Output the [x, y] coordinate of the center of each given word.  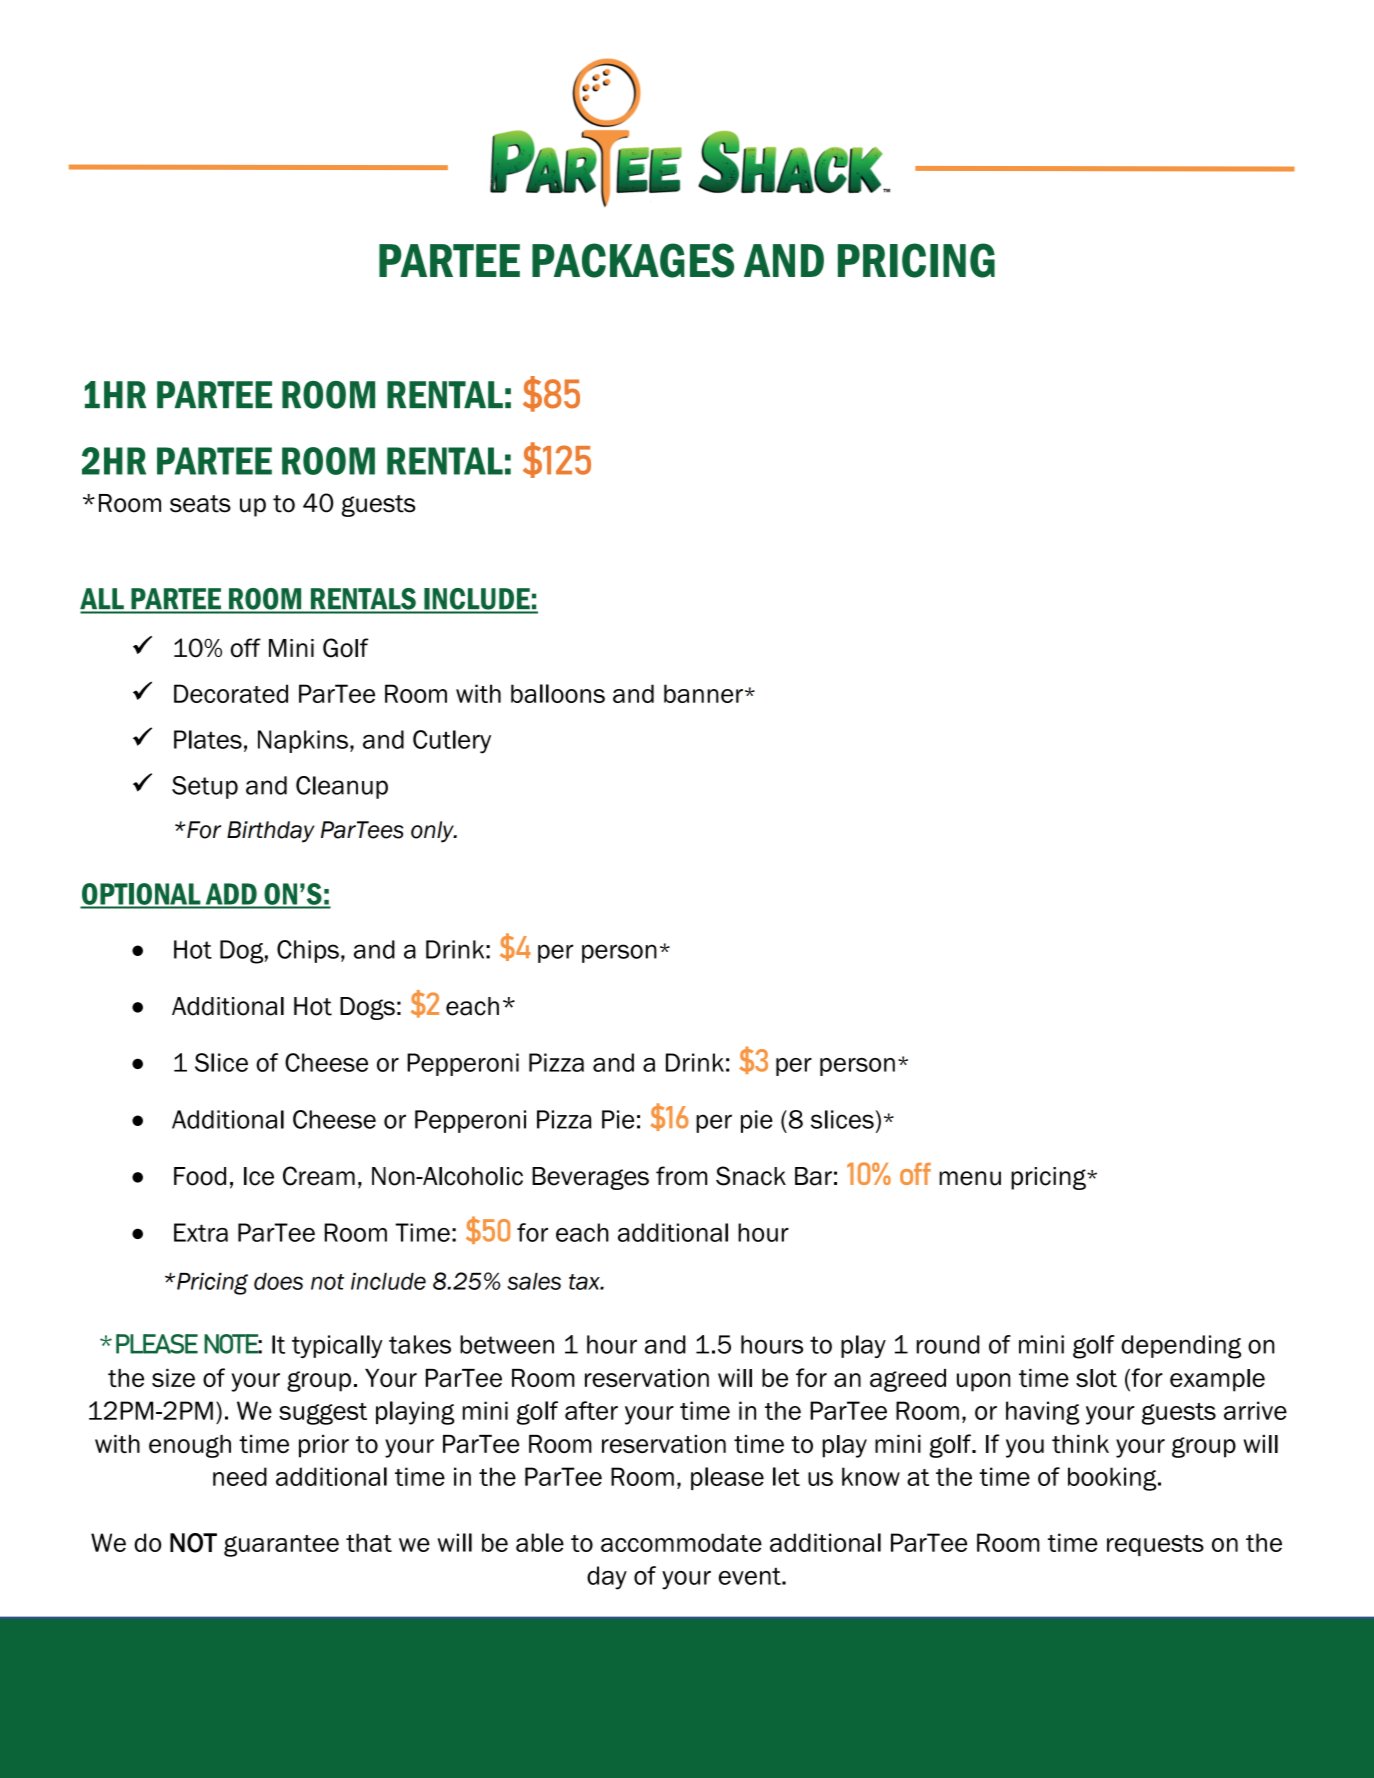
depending [1181, 1347]
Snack [751, 1176]
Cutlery [452, 742]
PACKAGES [633, 260]
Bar [813, 1176]
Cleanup [342, 787]
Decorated [231, 693]
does [278, 1281]
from [681, 1176]
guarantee [281, 1546]
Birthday [270, 832]
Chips [308, 951]
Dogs [367, 1008]
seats [200, 504]
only [433, 832]
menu [970, 1178]
